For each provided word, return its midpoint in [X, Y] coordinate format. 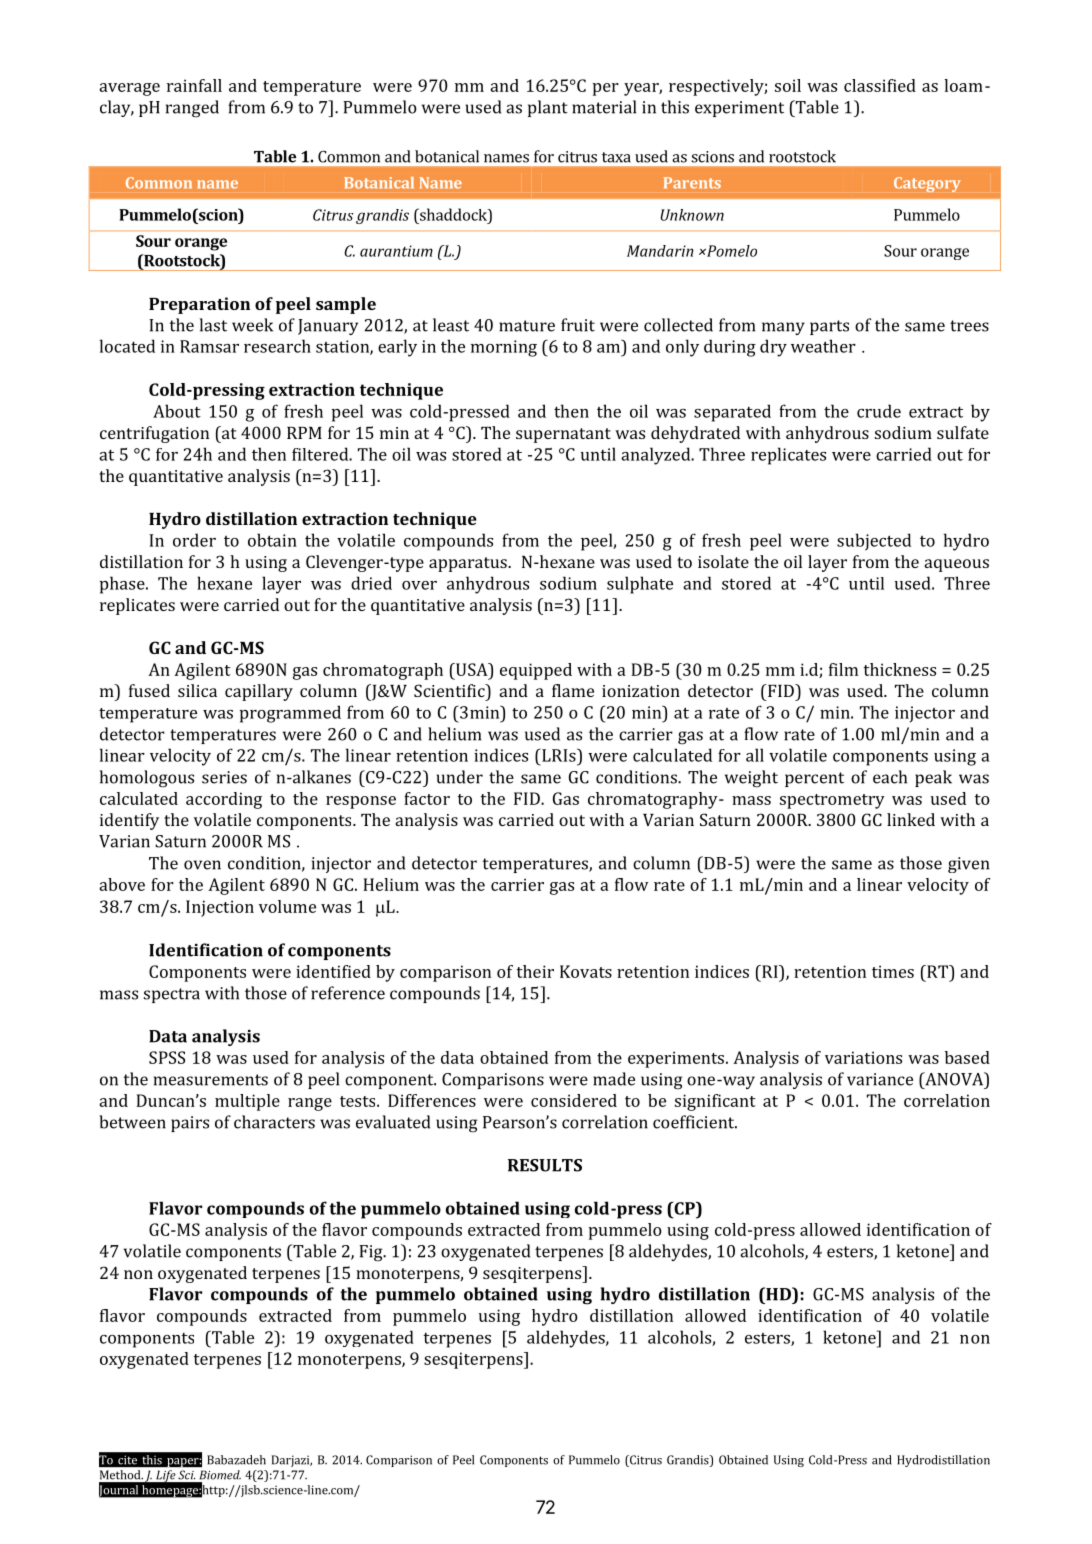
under [460, 777]
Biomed [220, 1475]
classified [880, 85]
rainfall [194, 85]
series [224, 777]
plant [548, 108]
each [890, 777]
